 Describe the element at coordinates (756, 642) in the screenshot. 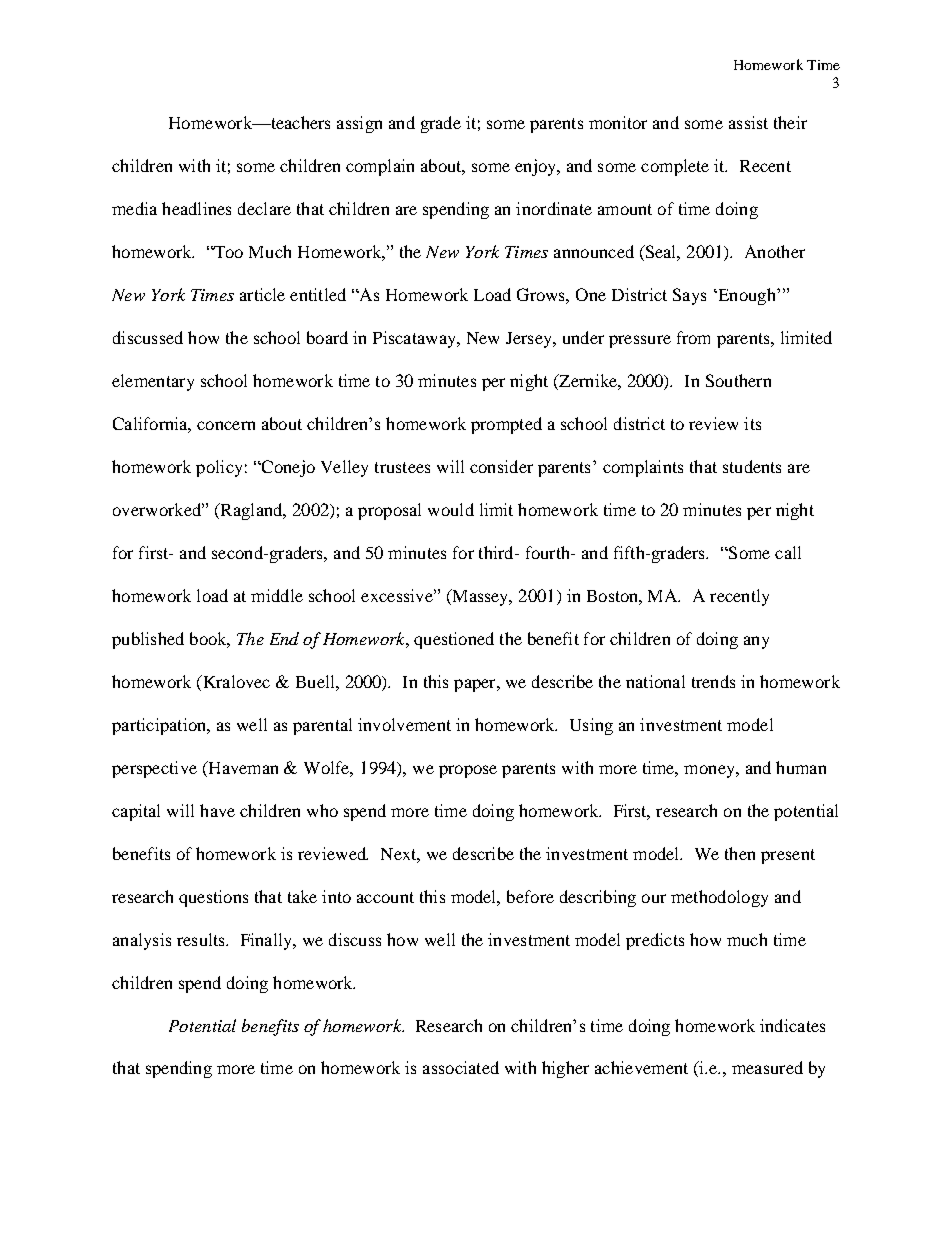

I see `any` at that location.
